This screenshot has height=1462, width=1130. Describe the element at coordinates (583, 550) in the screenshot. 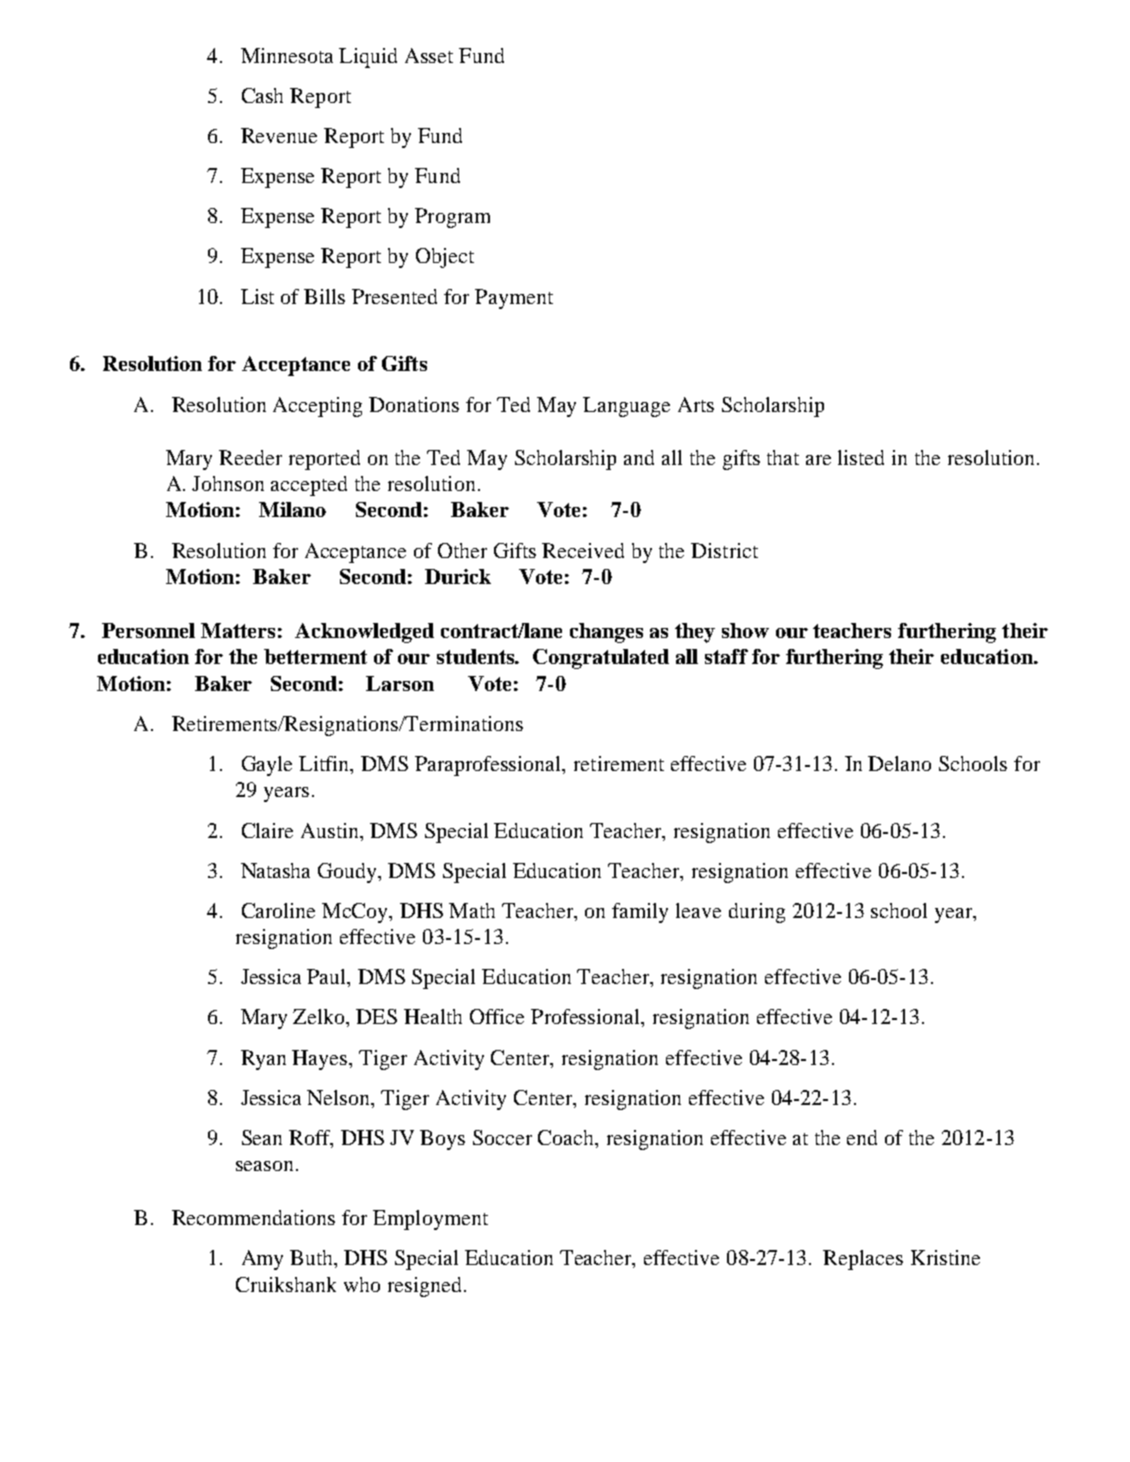

I see `Received` at that location.
